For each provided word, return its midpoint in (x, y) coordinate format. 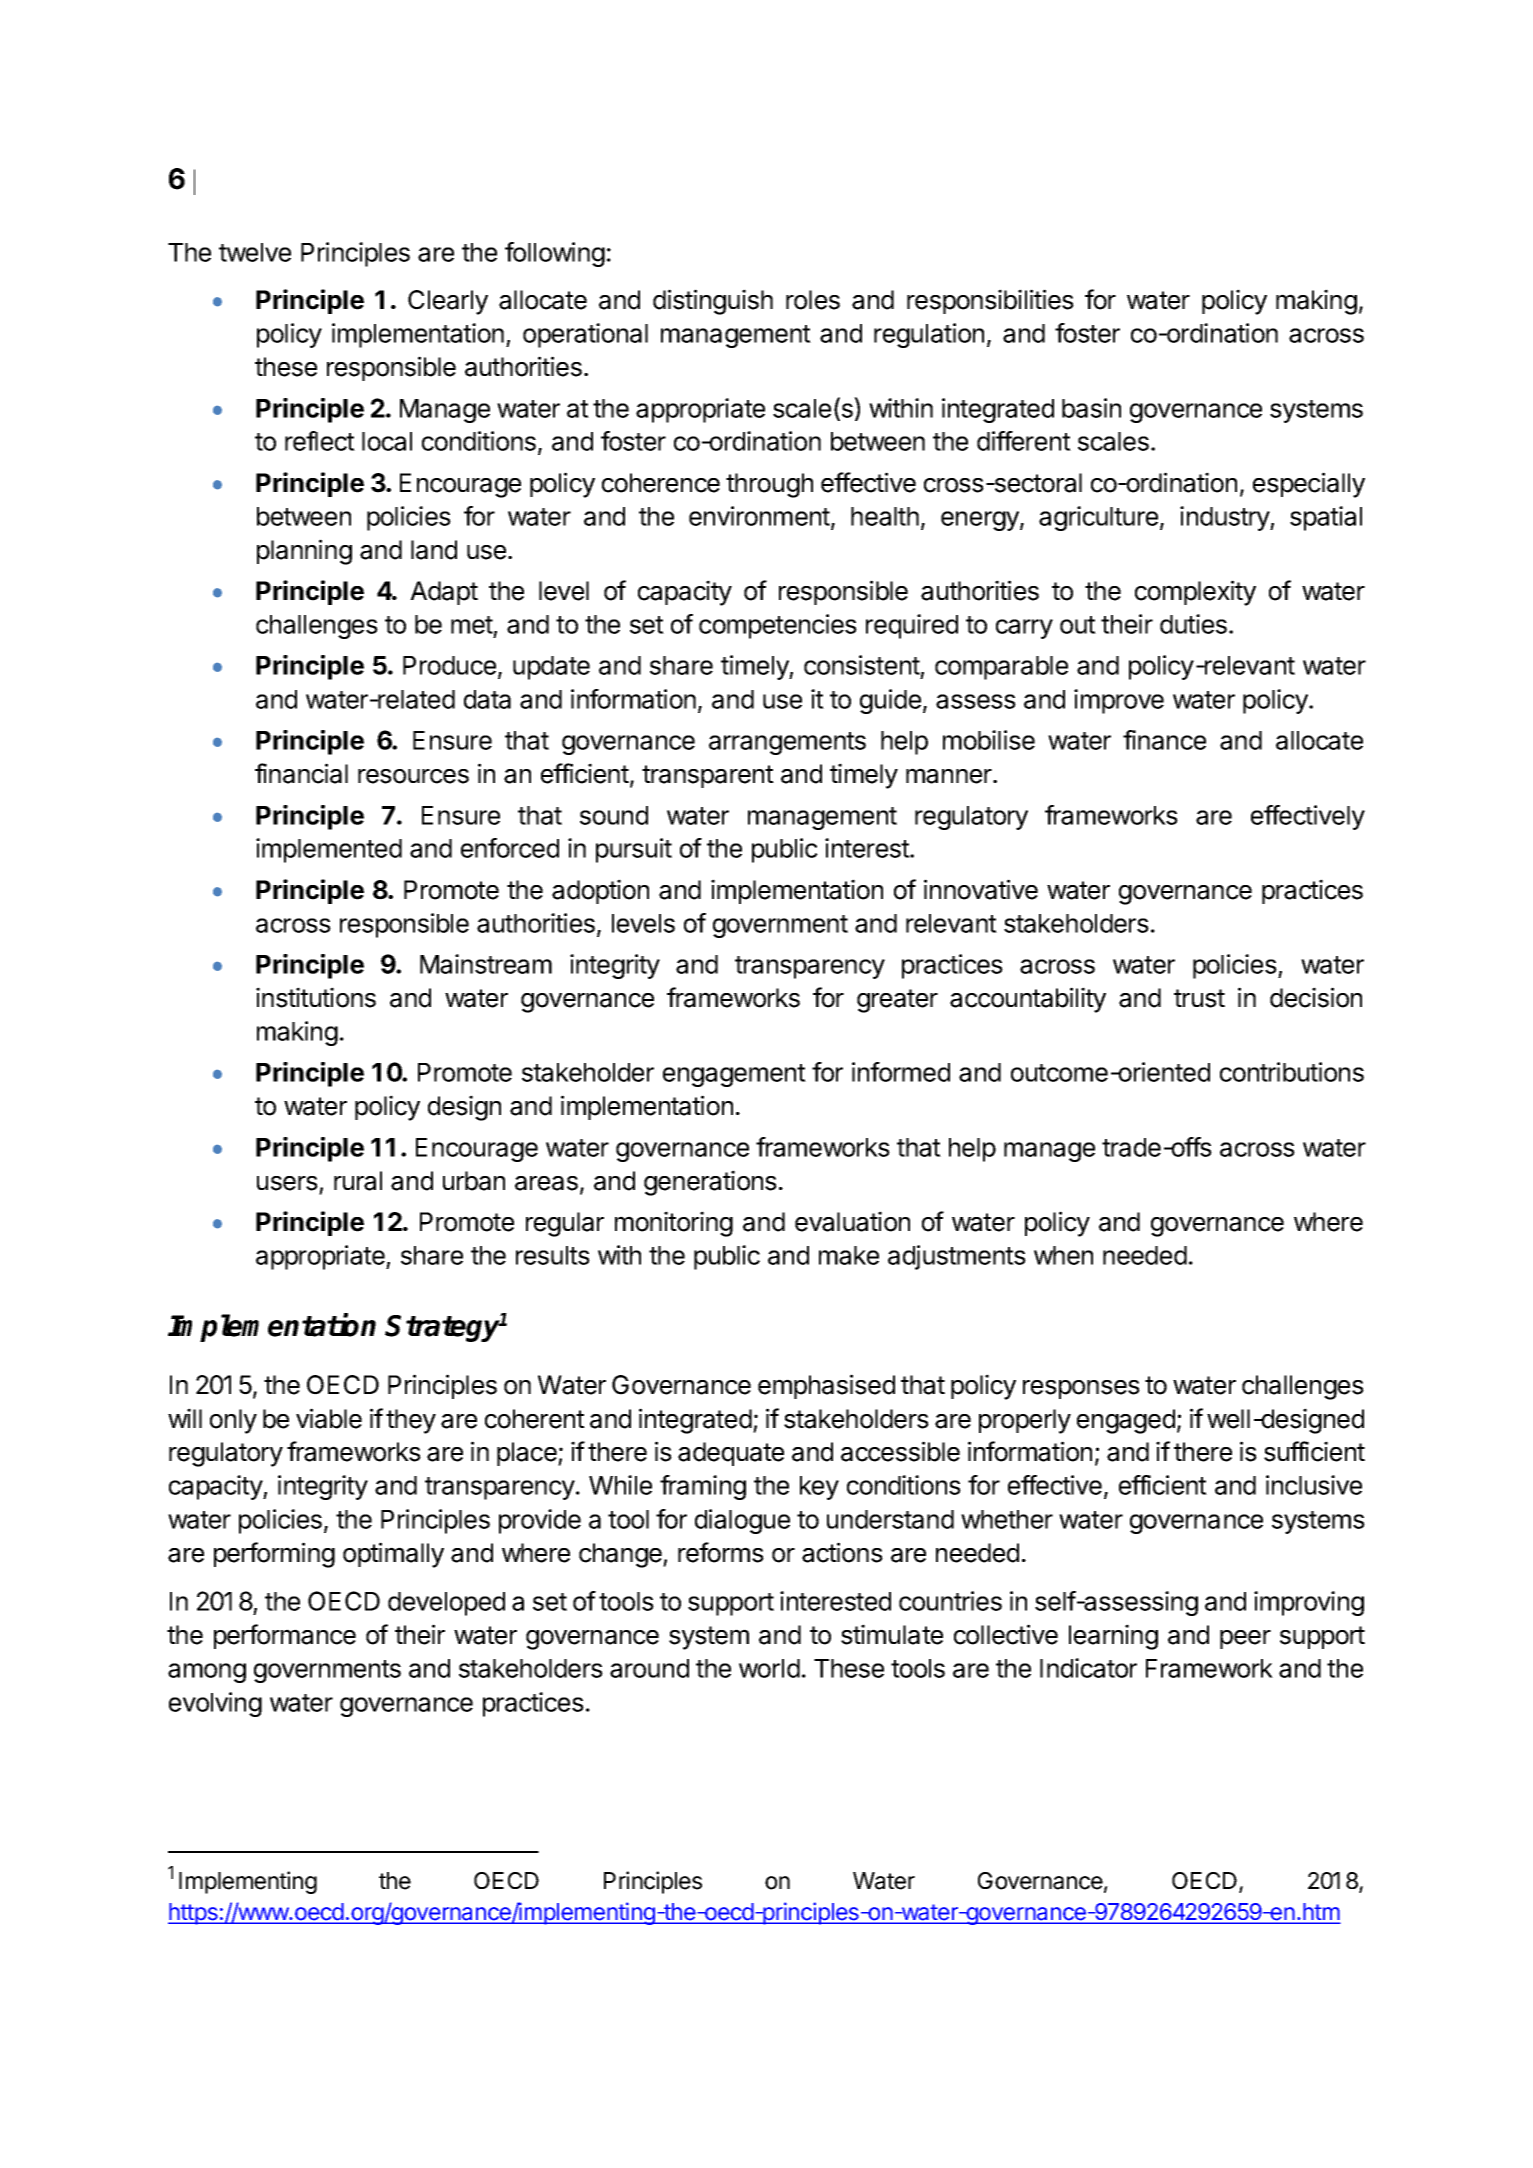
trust (1199, 998)
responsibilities (990, 301)
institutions (316, 997)
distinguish (713, 302)
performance (285, 1636)
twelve (255, 252)
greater (897, 1001)
